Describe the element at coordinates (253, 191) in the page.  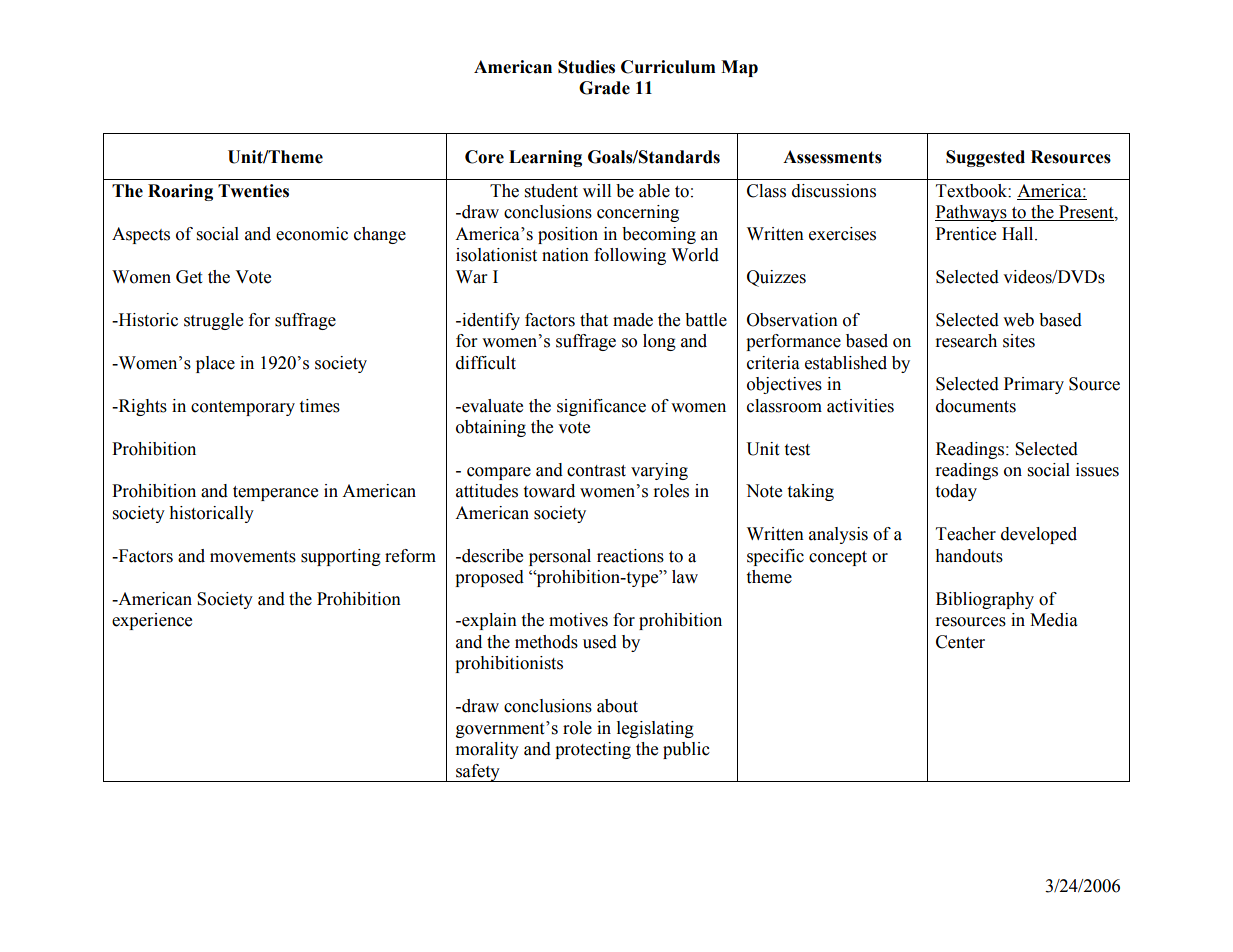
I see `Twenties` at that location.
